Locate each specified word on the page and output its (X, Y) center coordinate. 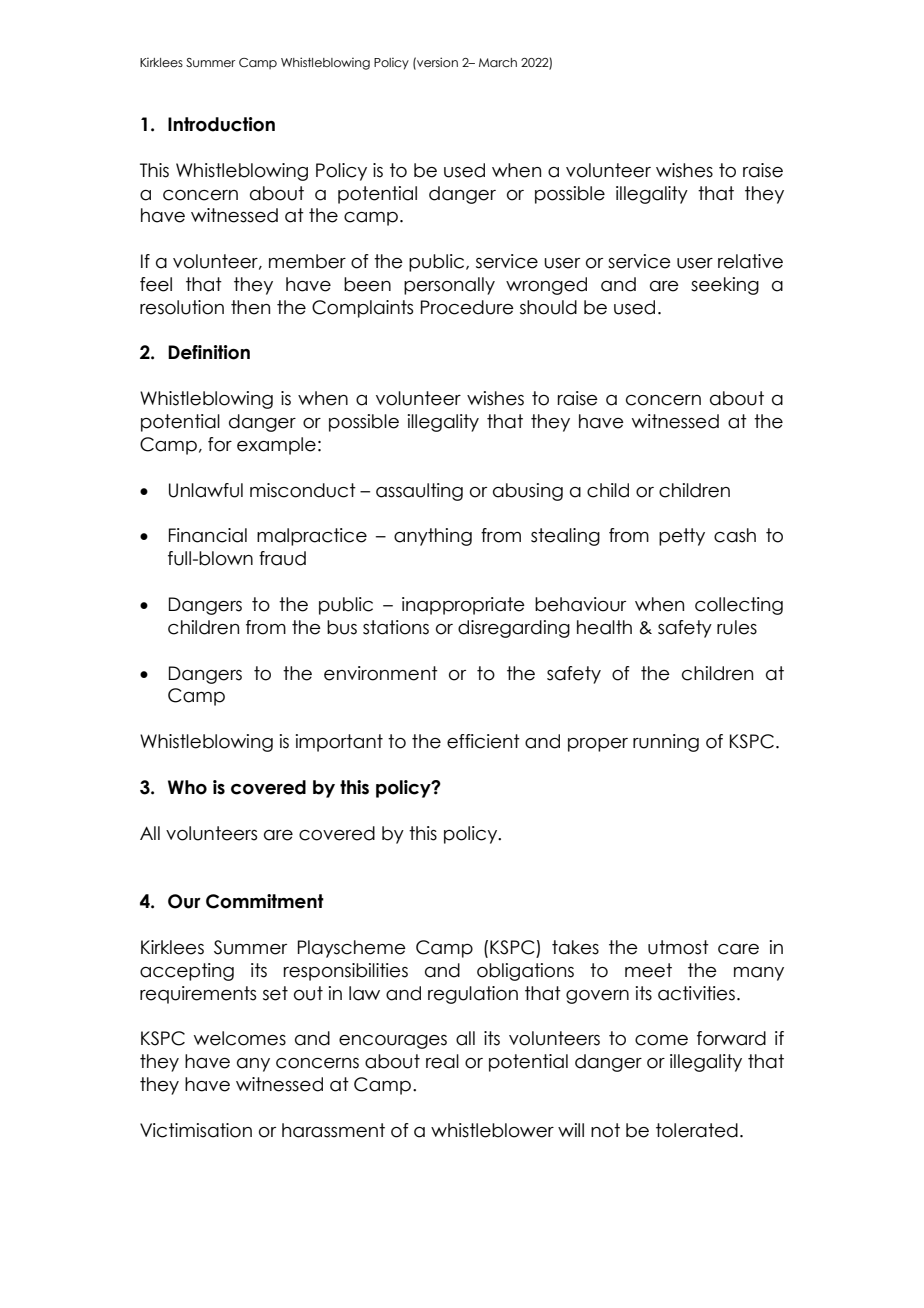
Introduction (221, 124)
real (442, 1061)
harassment (333, 1130)
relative (750, 261)
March (498, 62)
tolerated (697, 1130)
